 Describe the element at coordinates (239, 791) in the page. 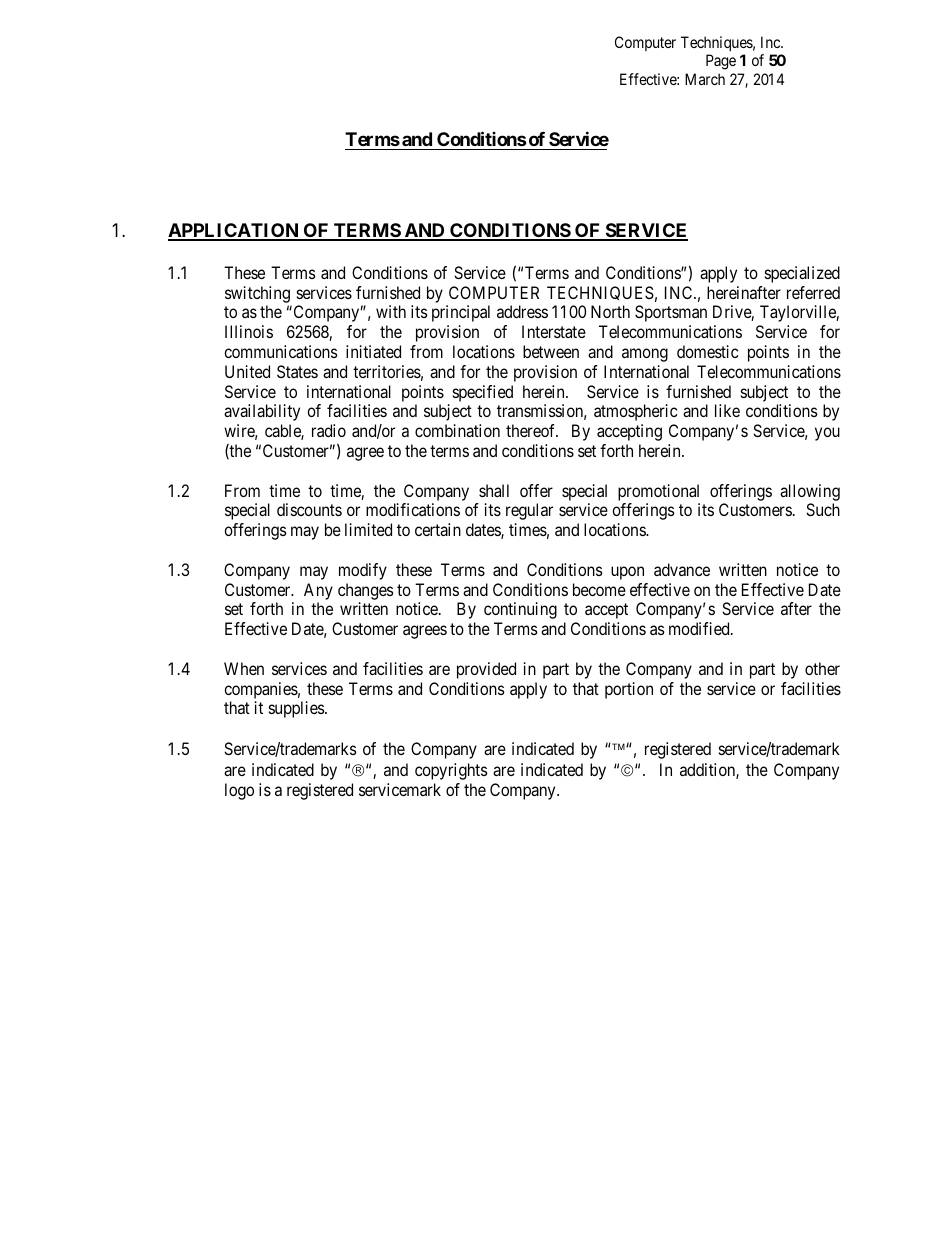

I see `logo` at that location.
